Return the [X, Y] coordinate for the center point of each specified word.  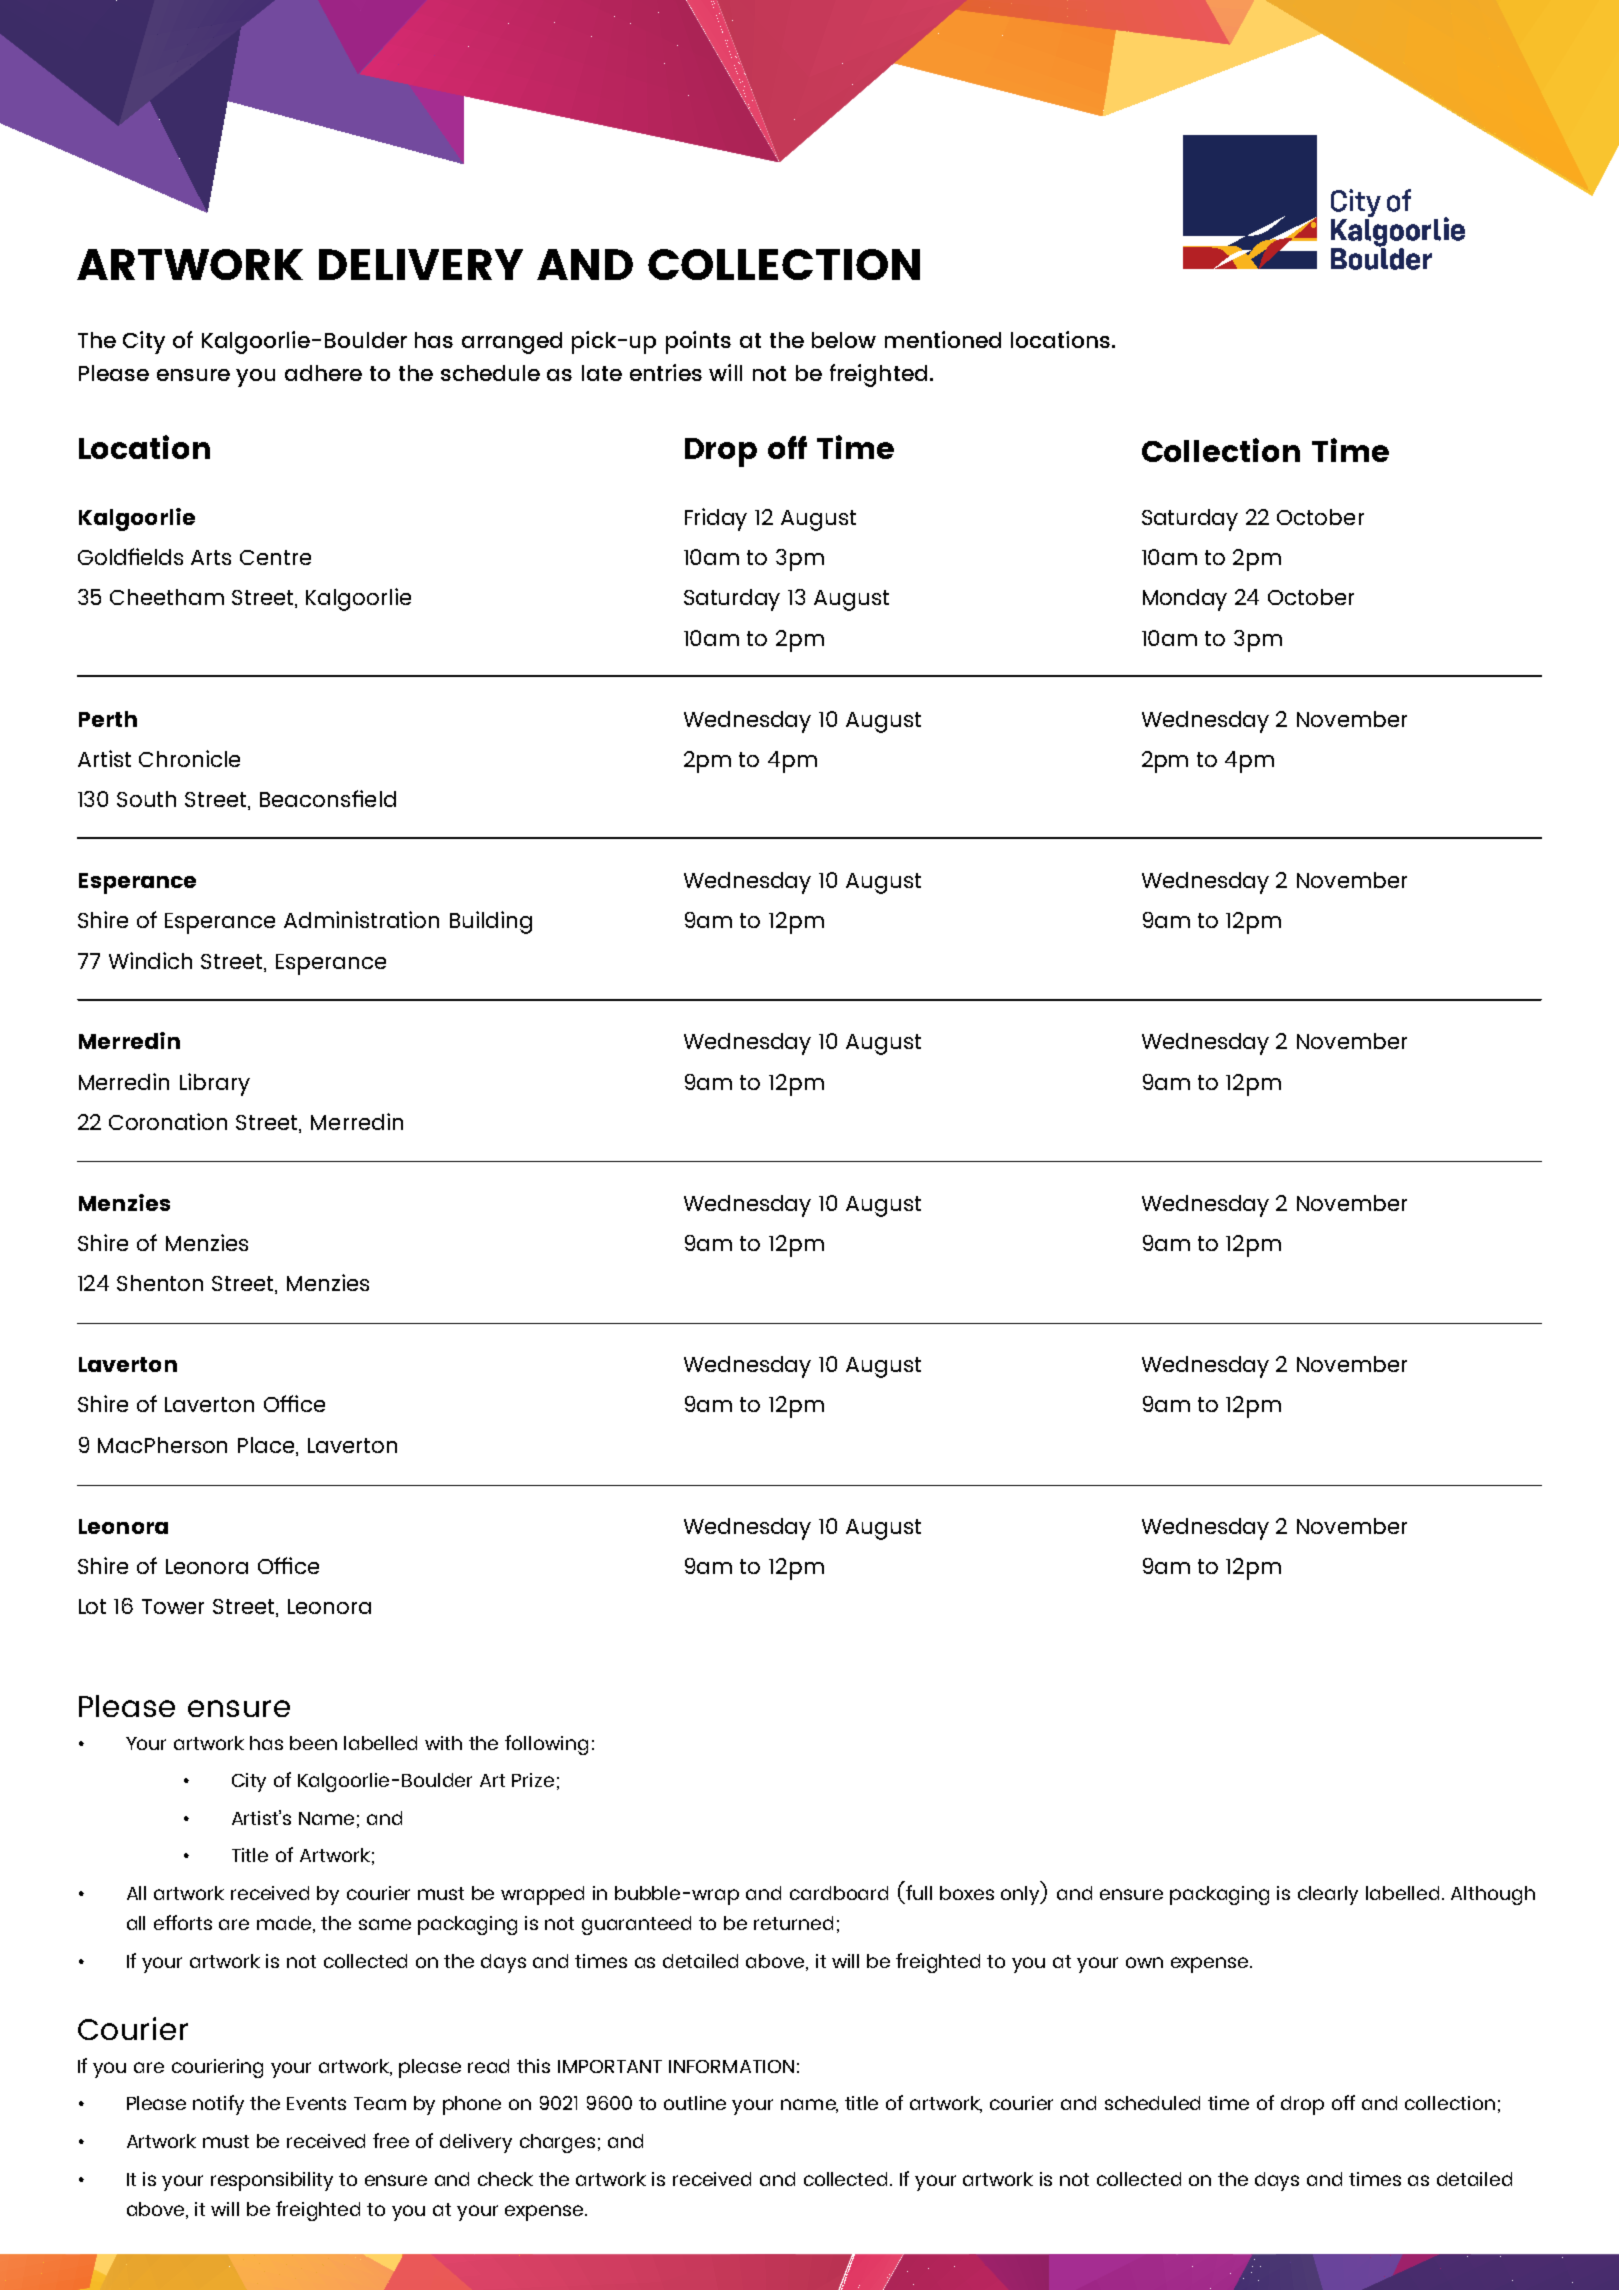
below [844, 340]
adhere [323, 373]
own [1144, 1962]
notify [218, 2105]
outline [695, 2103]
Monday [1185, 600]
